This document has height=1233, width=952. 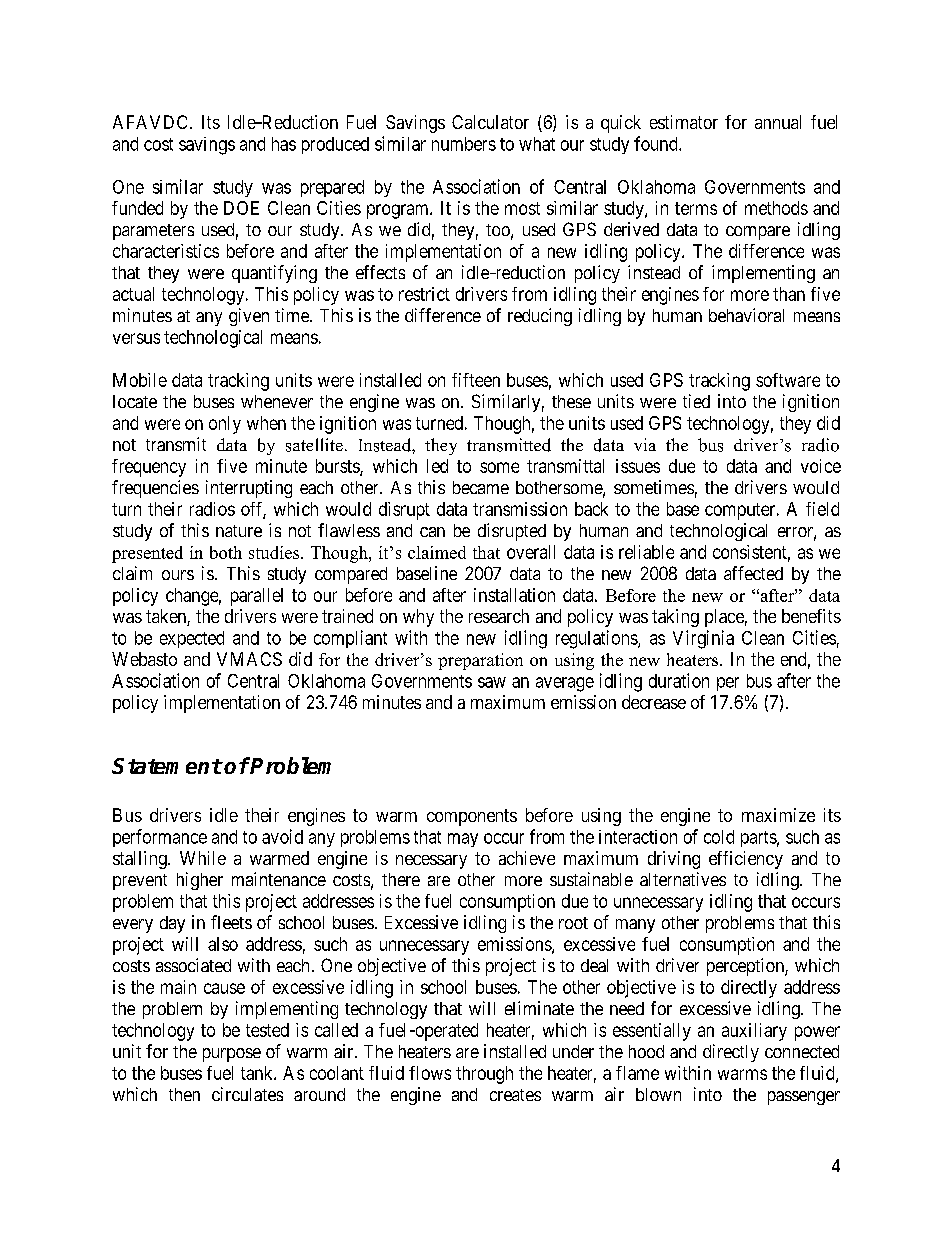 What do you see at coordinates (778, 122) in the document?
I see `annual` at bounding box center [778, 122].
